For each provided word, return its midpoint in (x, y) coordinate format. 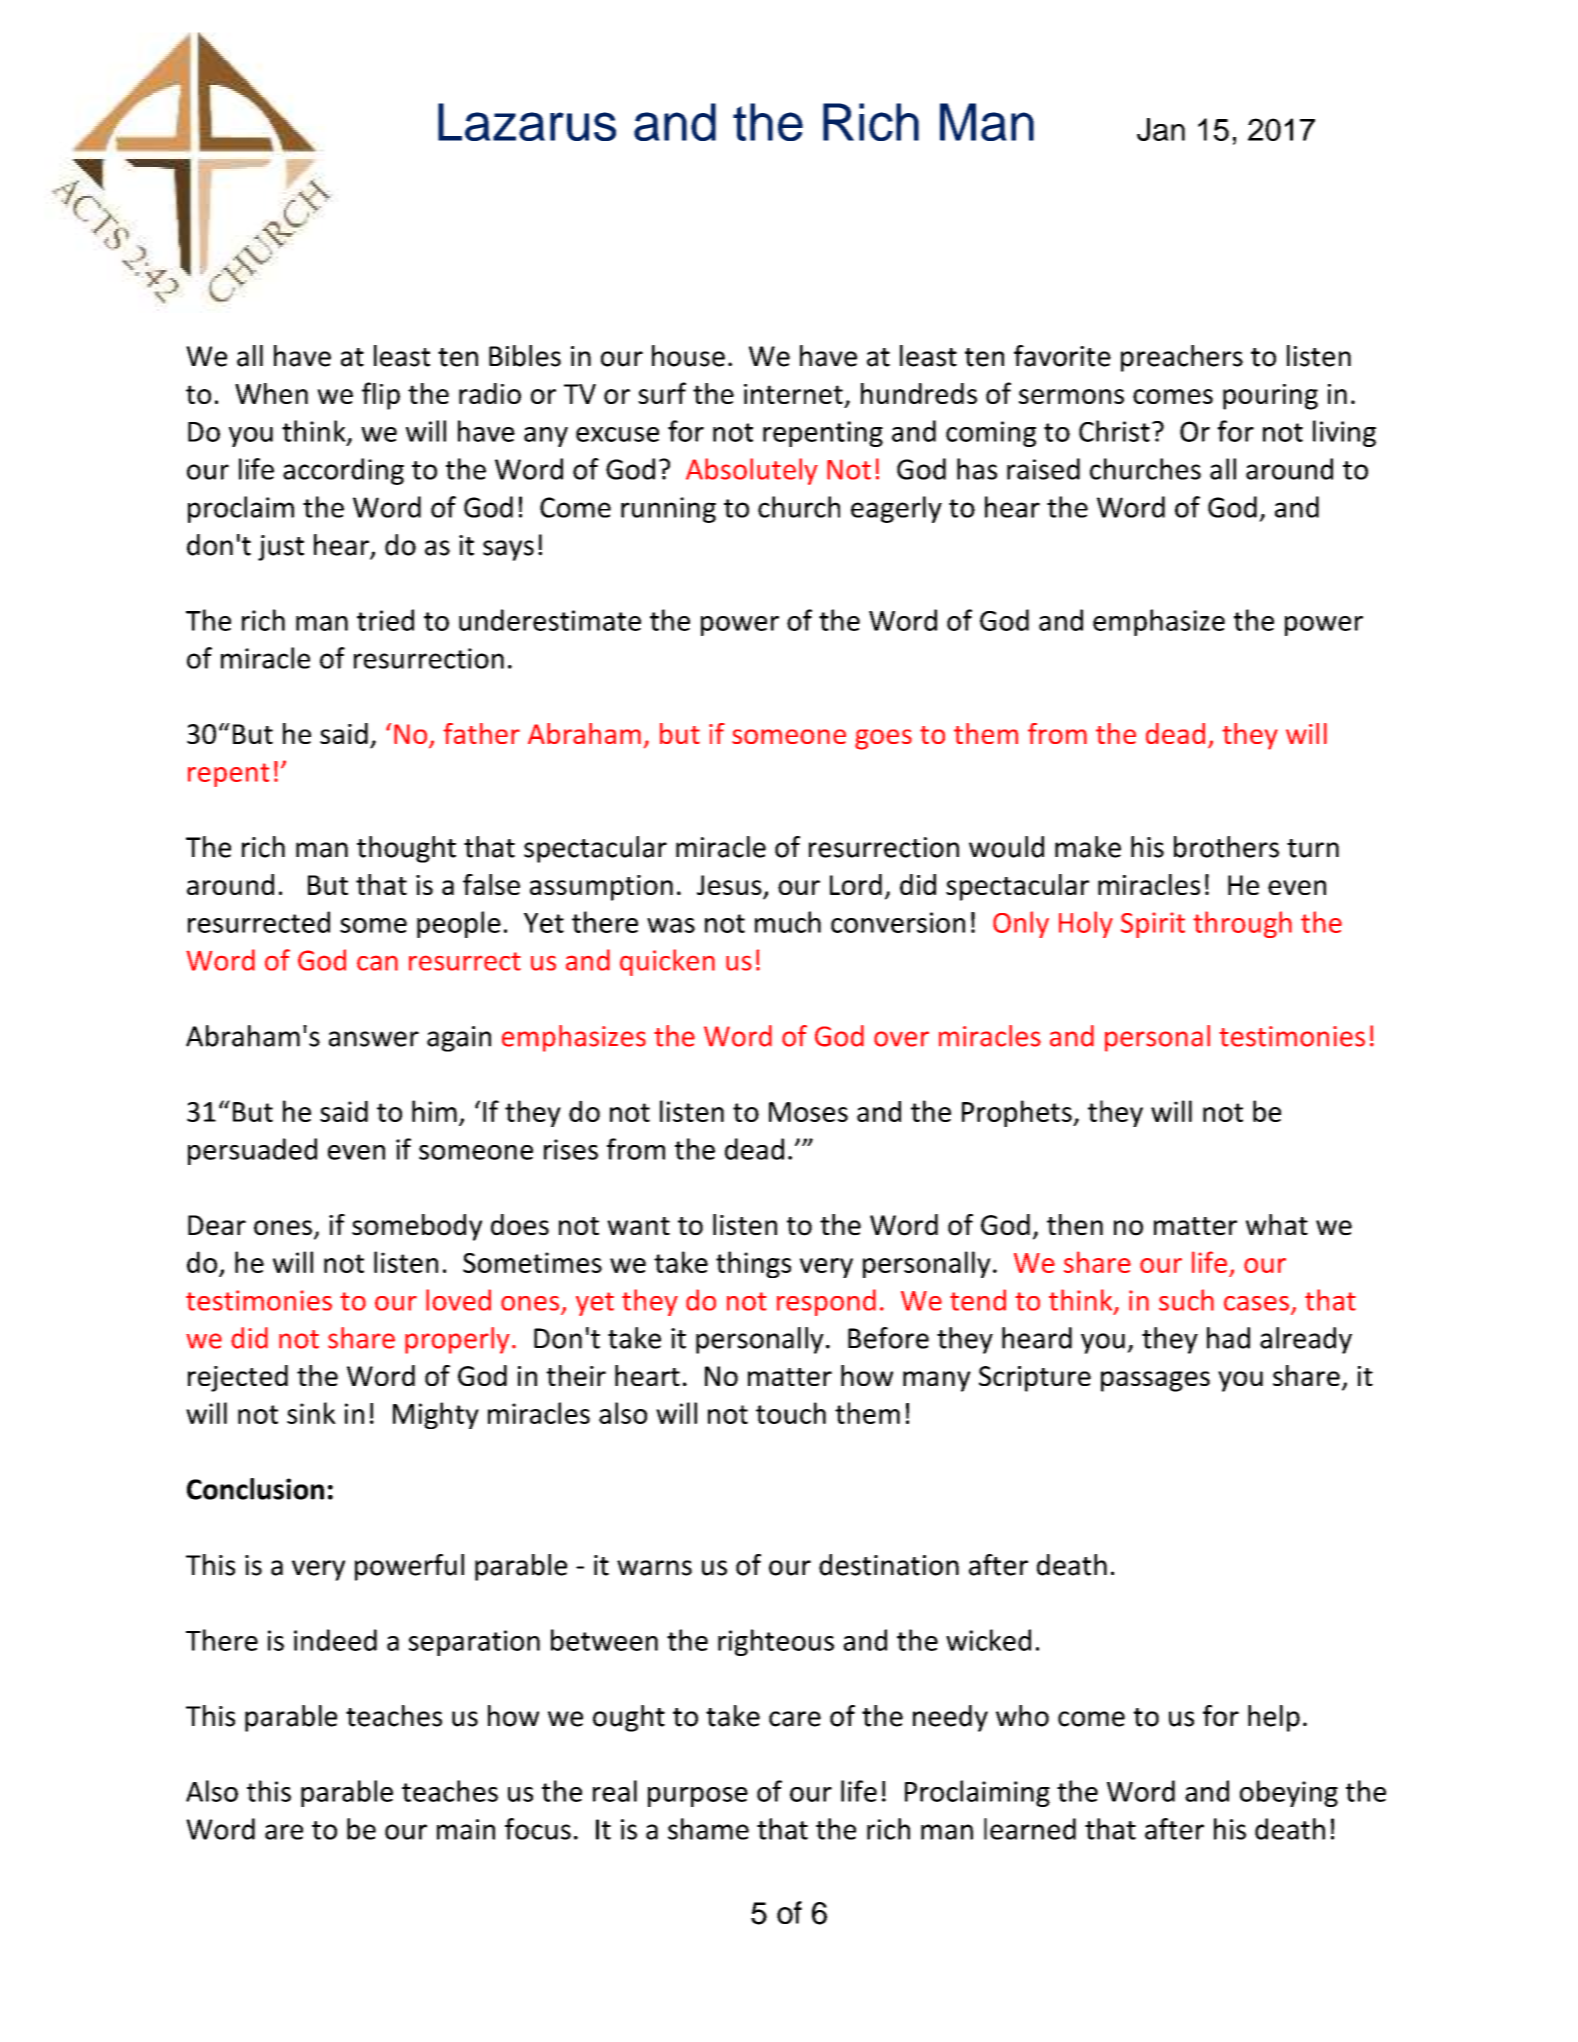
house (688, 356)
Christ (1114, 431)
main (466, 1829)
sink (311, 1413)
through (1242, 924)
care (795, 1719)
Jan (1161, 129)
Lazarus (527, 122)
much (788, 922)
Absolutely (752, 471)
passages (1155, 1381)
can (377, 963)
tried (385, 620)
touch (791, 1413)
